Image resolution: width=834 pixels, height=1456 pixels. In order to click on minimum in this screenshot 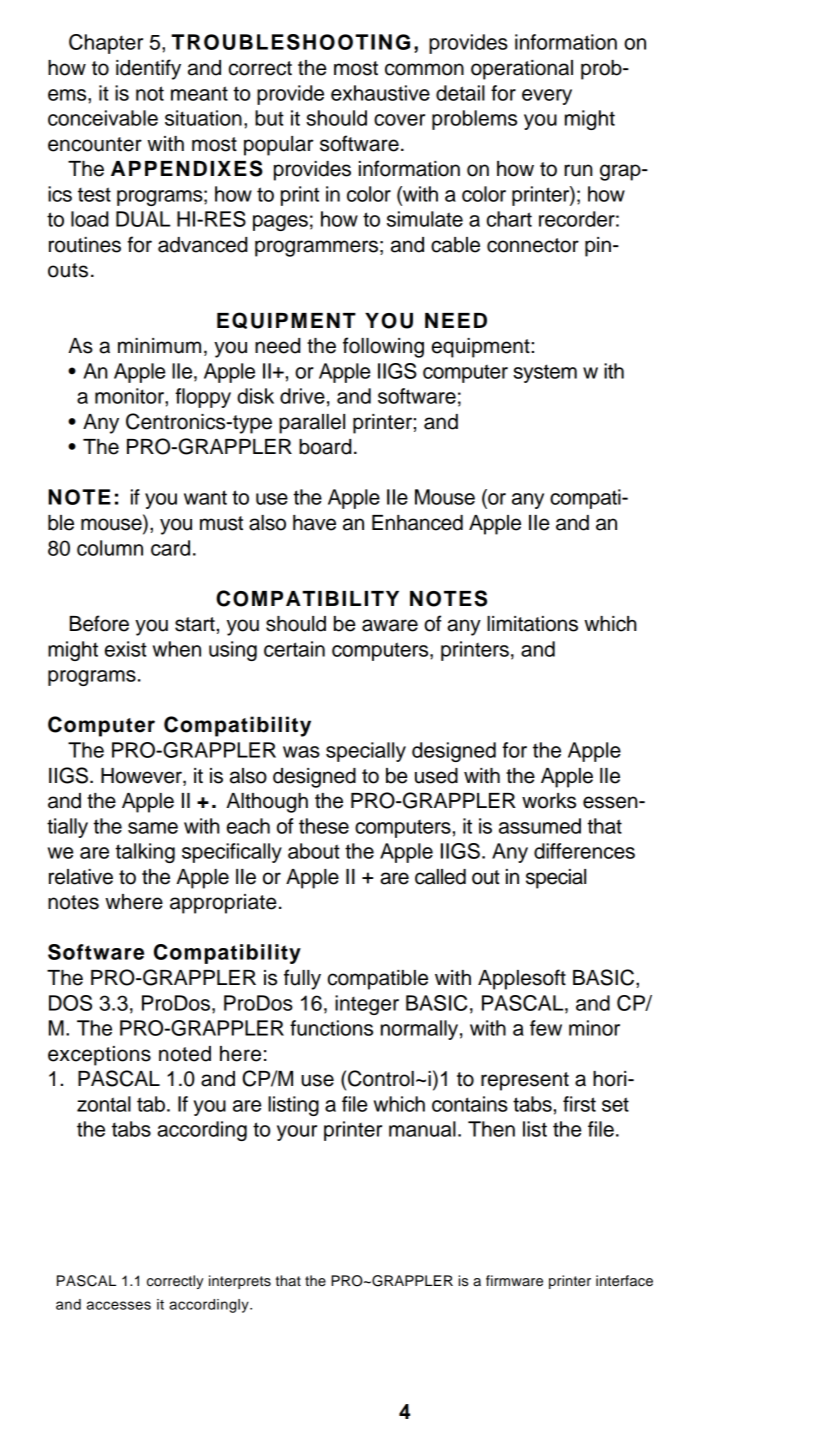, I will do `click(159, 346)`.
